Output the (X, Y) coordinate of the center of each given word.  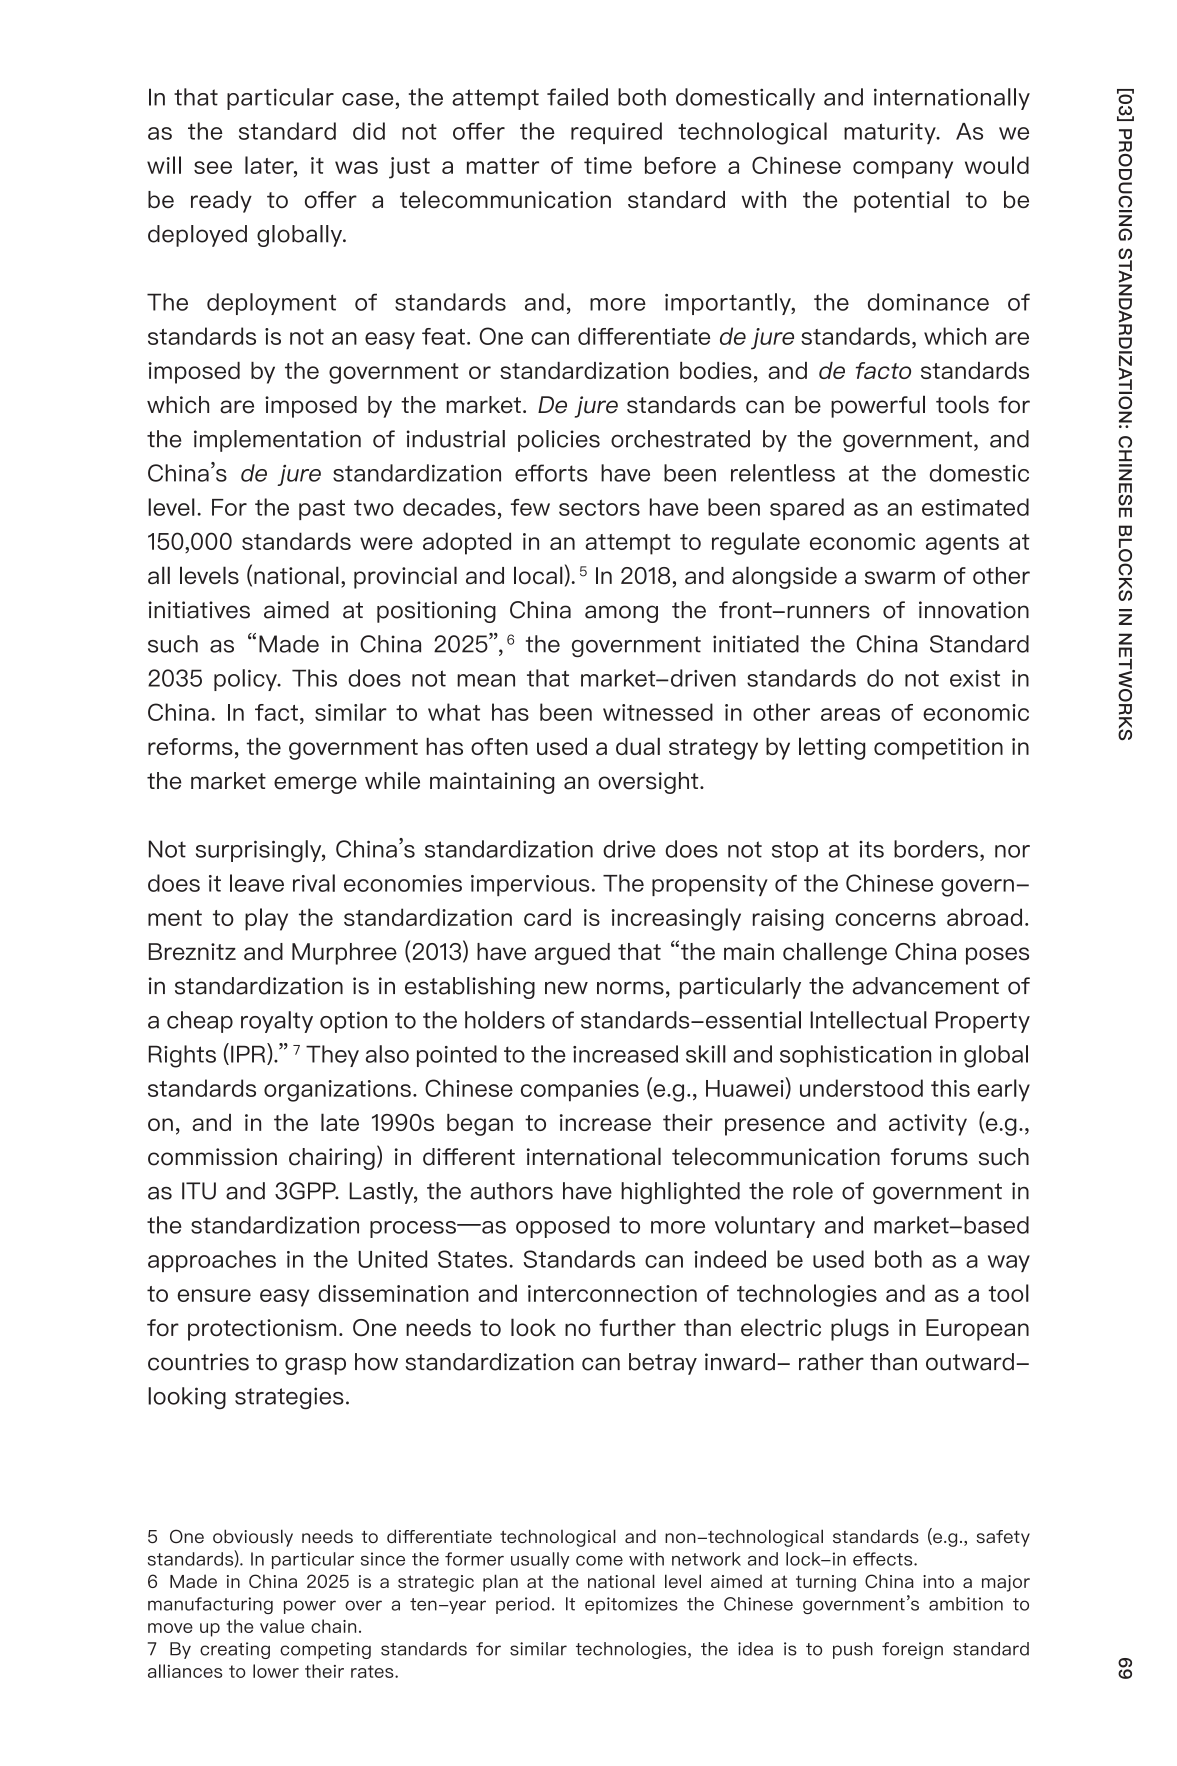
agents (962, 544)
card (547, 917)
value (282, 1626)
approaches (212, 1261)
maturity (891, 133)
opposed (562, 1227)
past (322, 509)
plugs (860, 1329)
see (213, 167)
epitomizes (631, 1605)
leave (257, 883)
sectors (599, 507)
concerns (885, 919)
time (608, 165)
